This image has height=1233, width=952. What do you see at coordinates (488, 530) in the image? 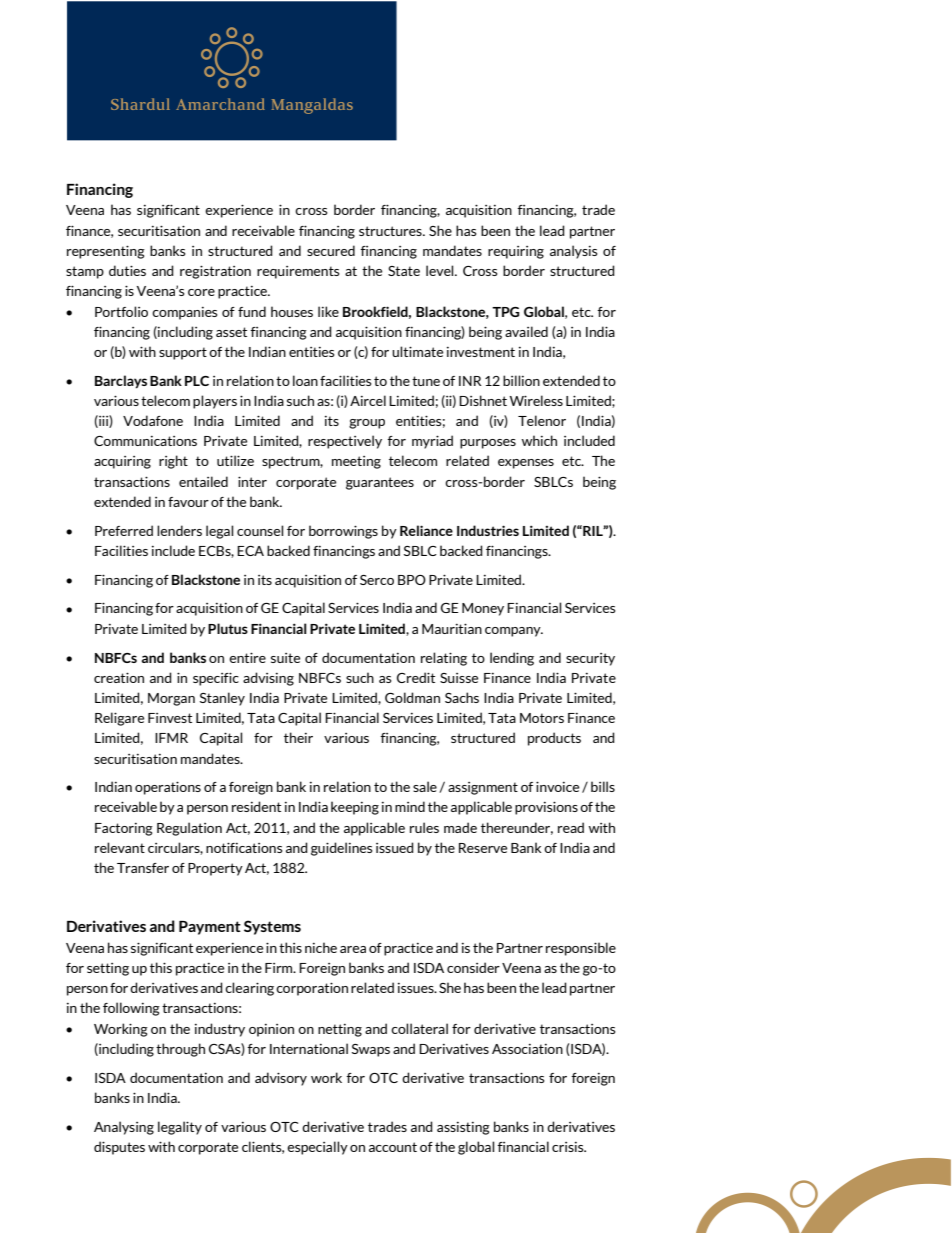
I see `Industries` at bounding box center [488, 530].
